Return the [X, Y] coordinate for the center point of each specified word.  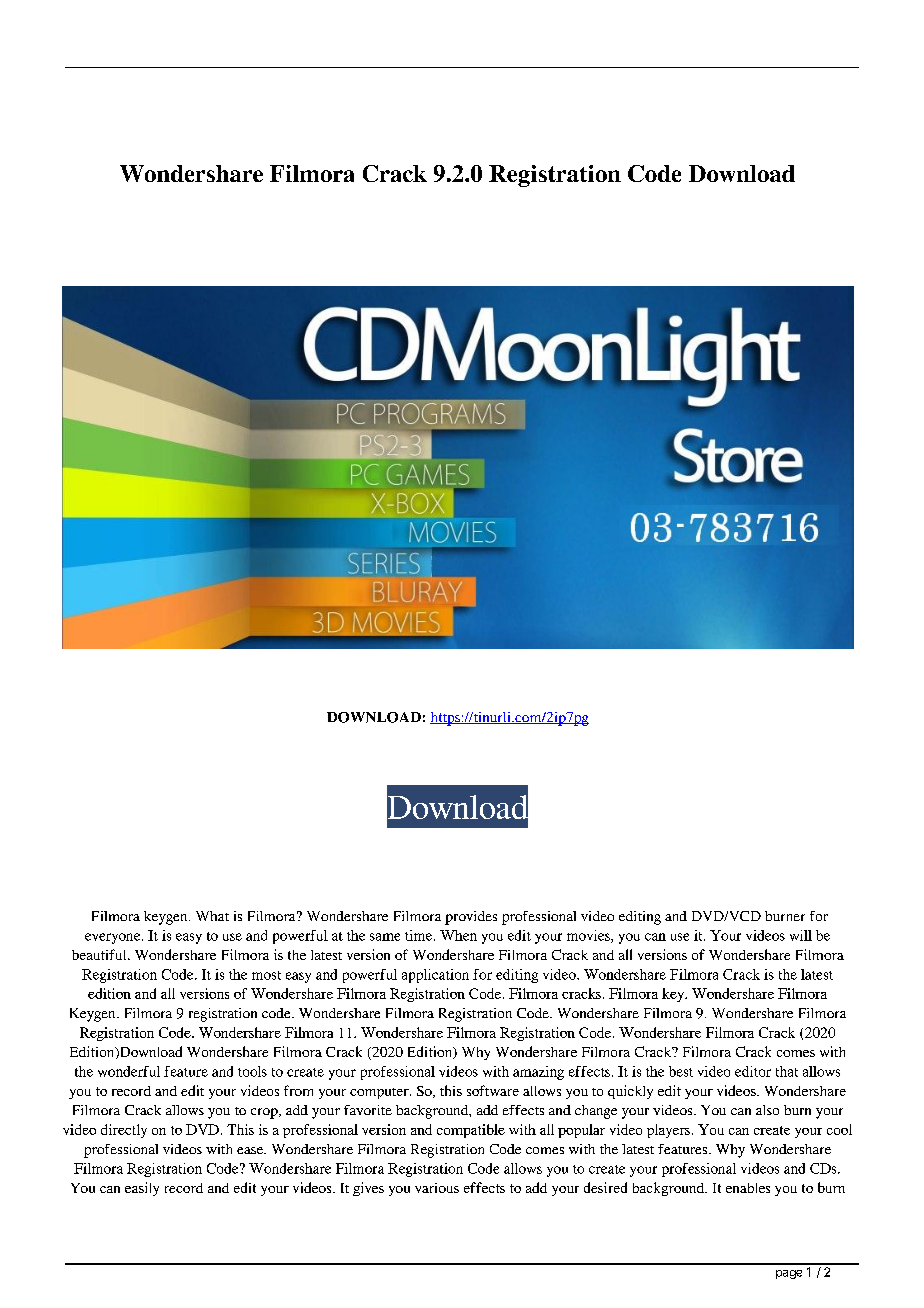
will [801, 935]
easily [142, 1189]
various [437, 1188]
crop [265, 1113]
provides [471, 918]
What [212, 916]
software [493, 1090]
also [767, 1110]
